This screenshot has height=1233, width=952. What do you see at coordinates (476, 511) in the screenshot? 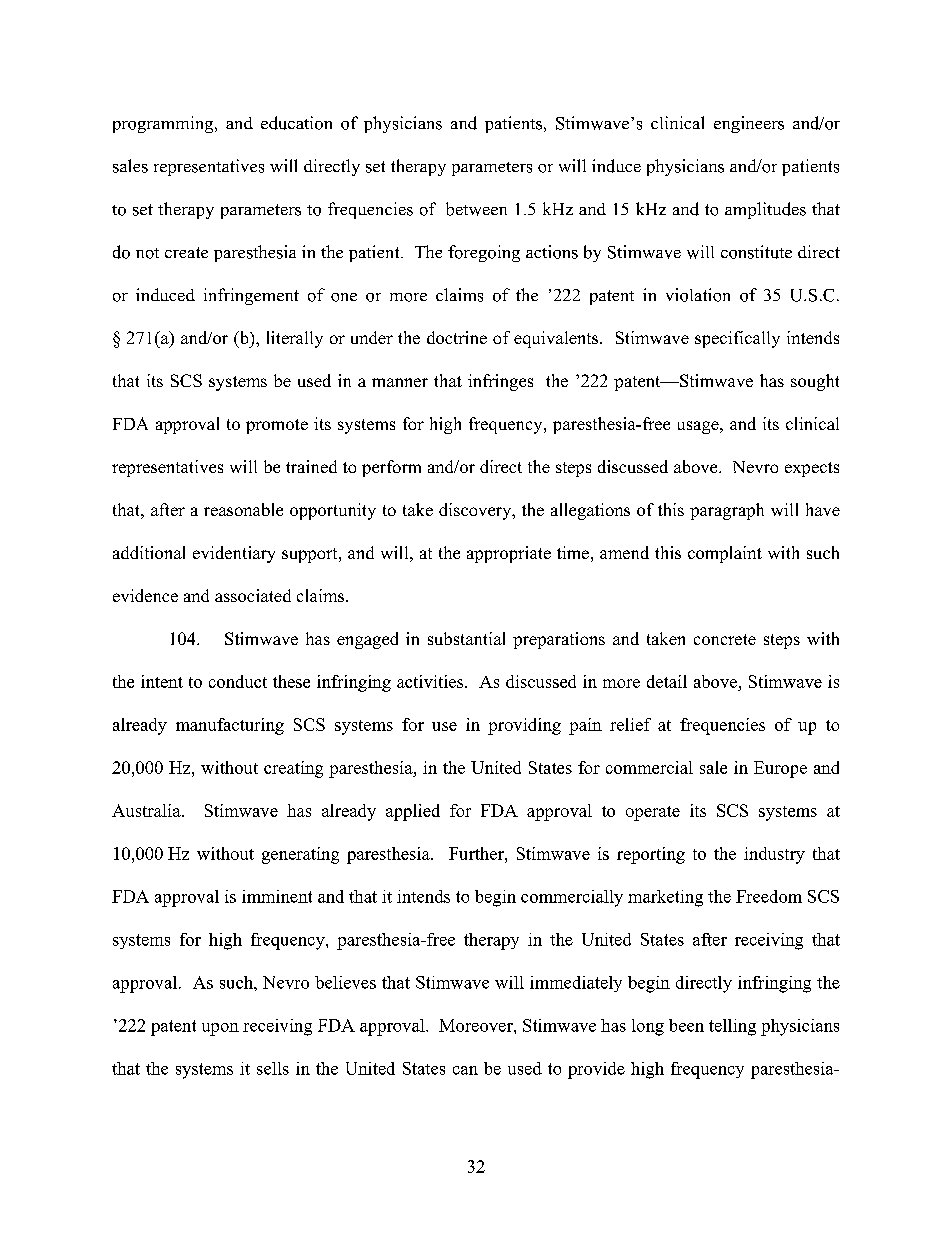
I see `discovery` at bounding box center [476, 511].
